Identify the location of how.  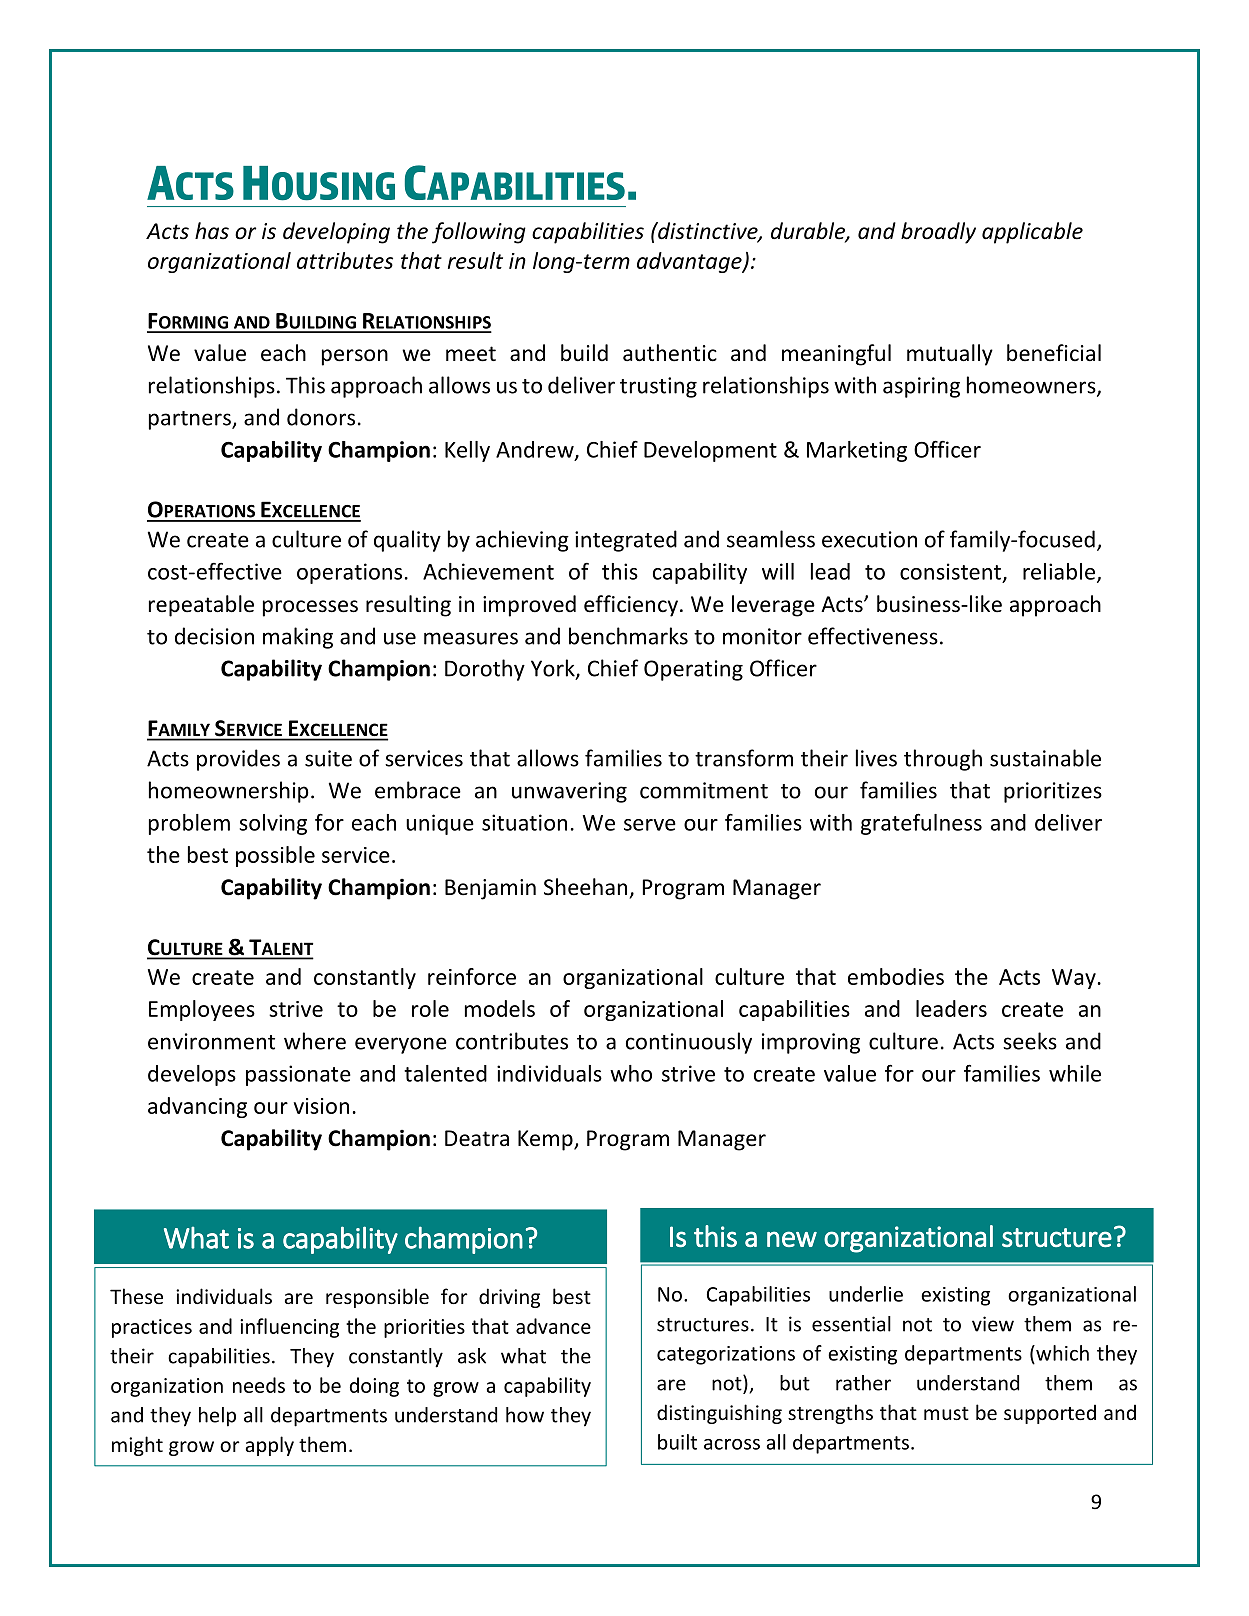
(525, 1415).
